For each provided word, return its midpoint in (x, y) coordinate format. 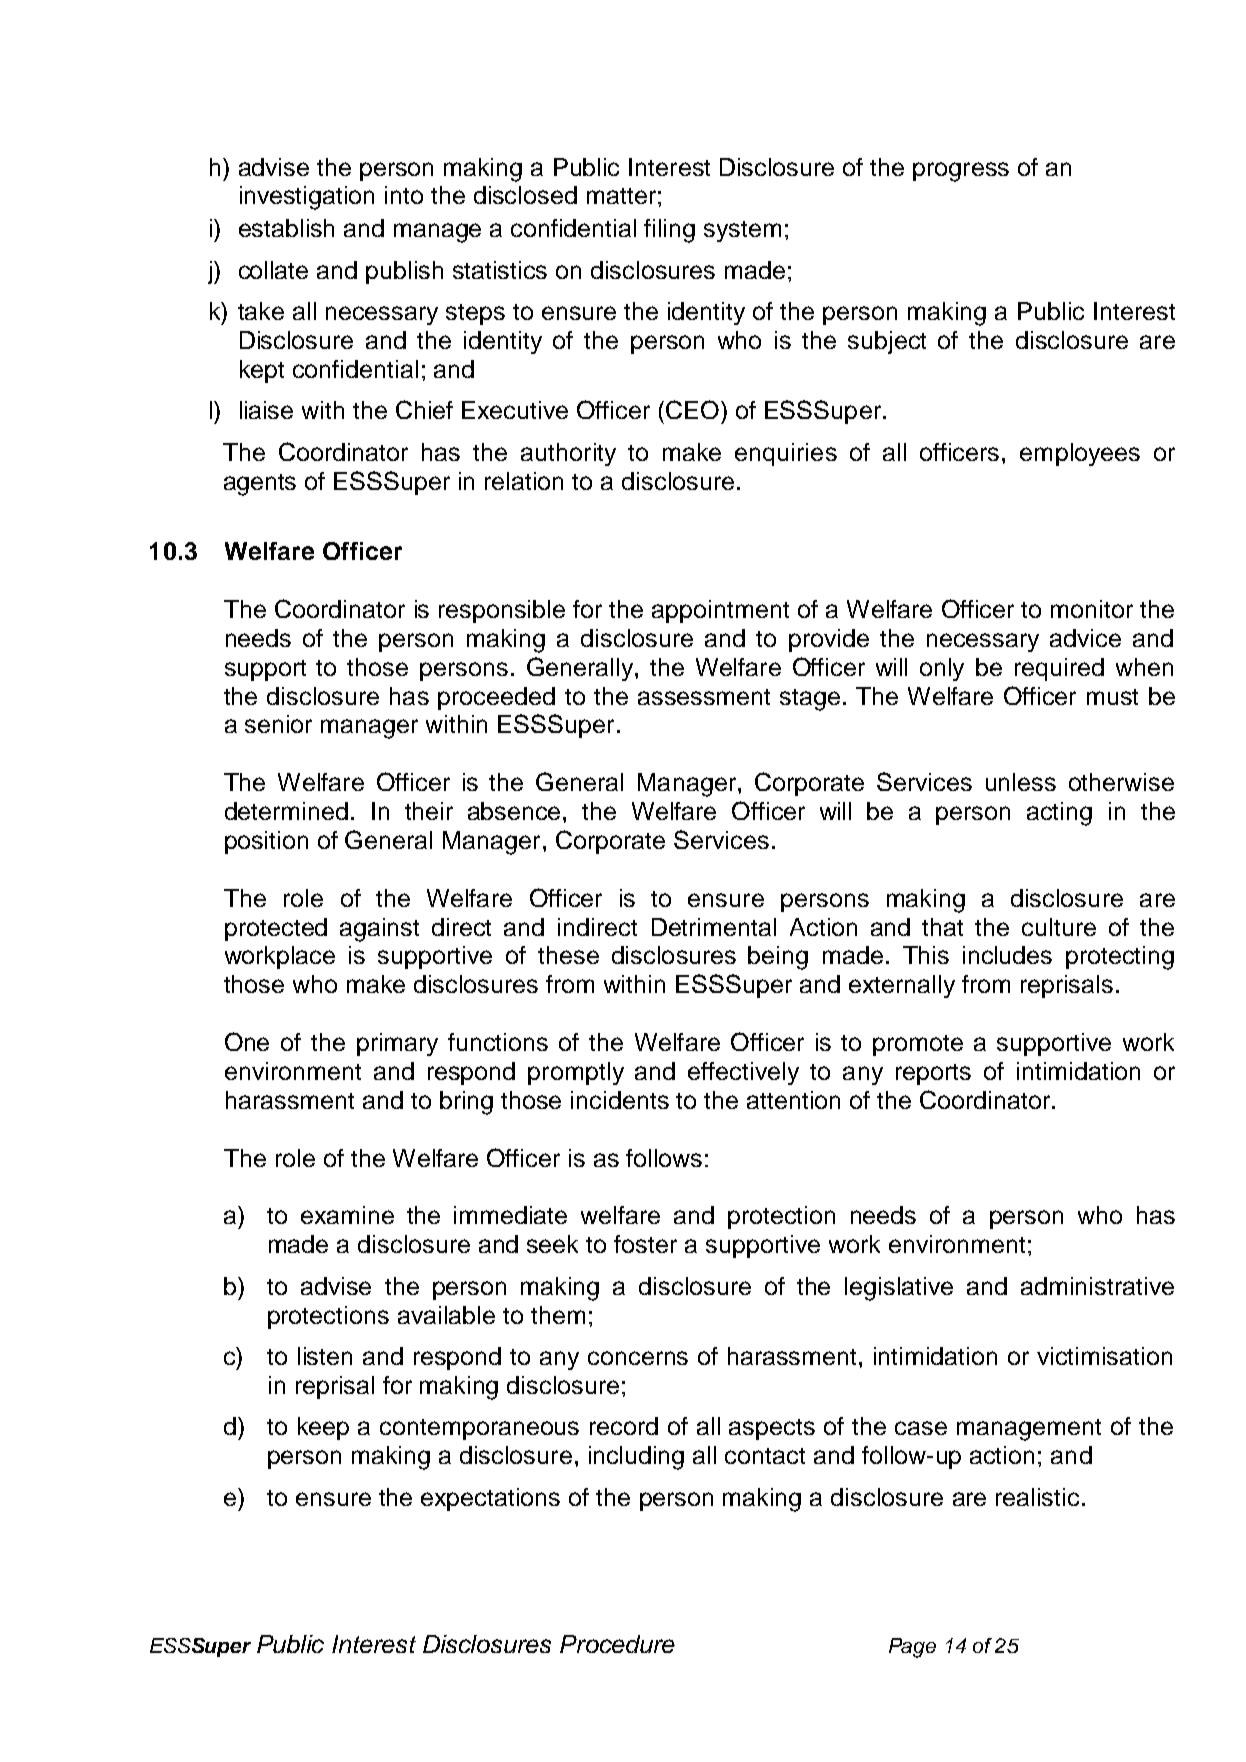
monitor (1092, 609)
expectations (490, 1499)
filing (669, 231)
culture (1059, 927)
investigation (307, 198)
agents (260, 485)
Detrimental (714, 927)
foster (645, 1244)
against (379, 930)
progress (961, 172)
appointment (720, 611)
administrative (1097, 1286)
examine (347, 1215)
